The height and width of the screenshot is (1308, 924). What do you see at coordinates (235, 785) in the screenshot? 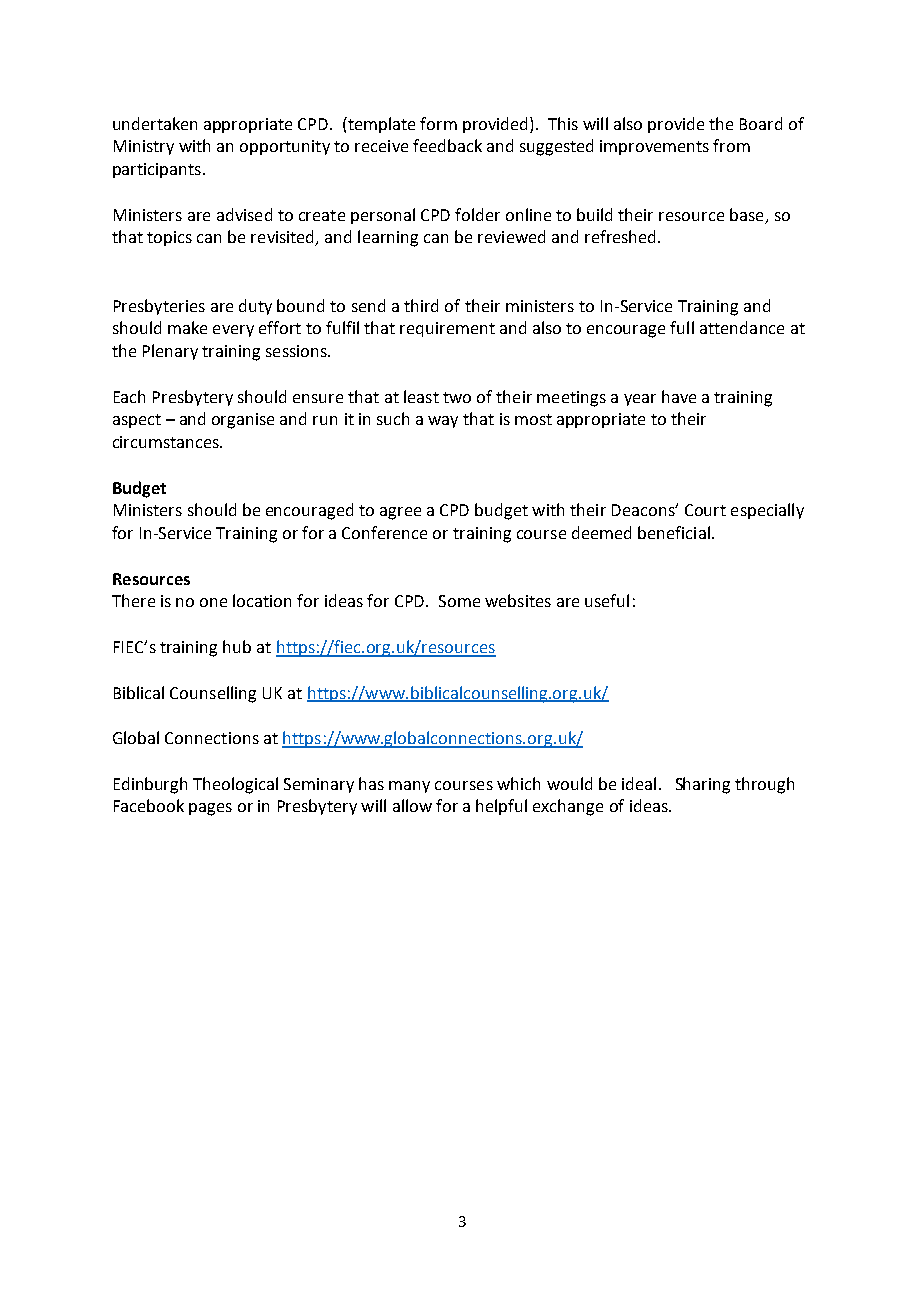
I see `Theological` at bounding box center [235, 785].
